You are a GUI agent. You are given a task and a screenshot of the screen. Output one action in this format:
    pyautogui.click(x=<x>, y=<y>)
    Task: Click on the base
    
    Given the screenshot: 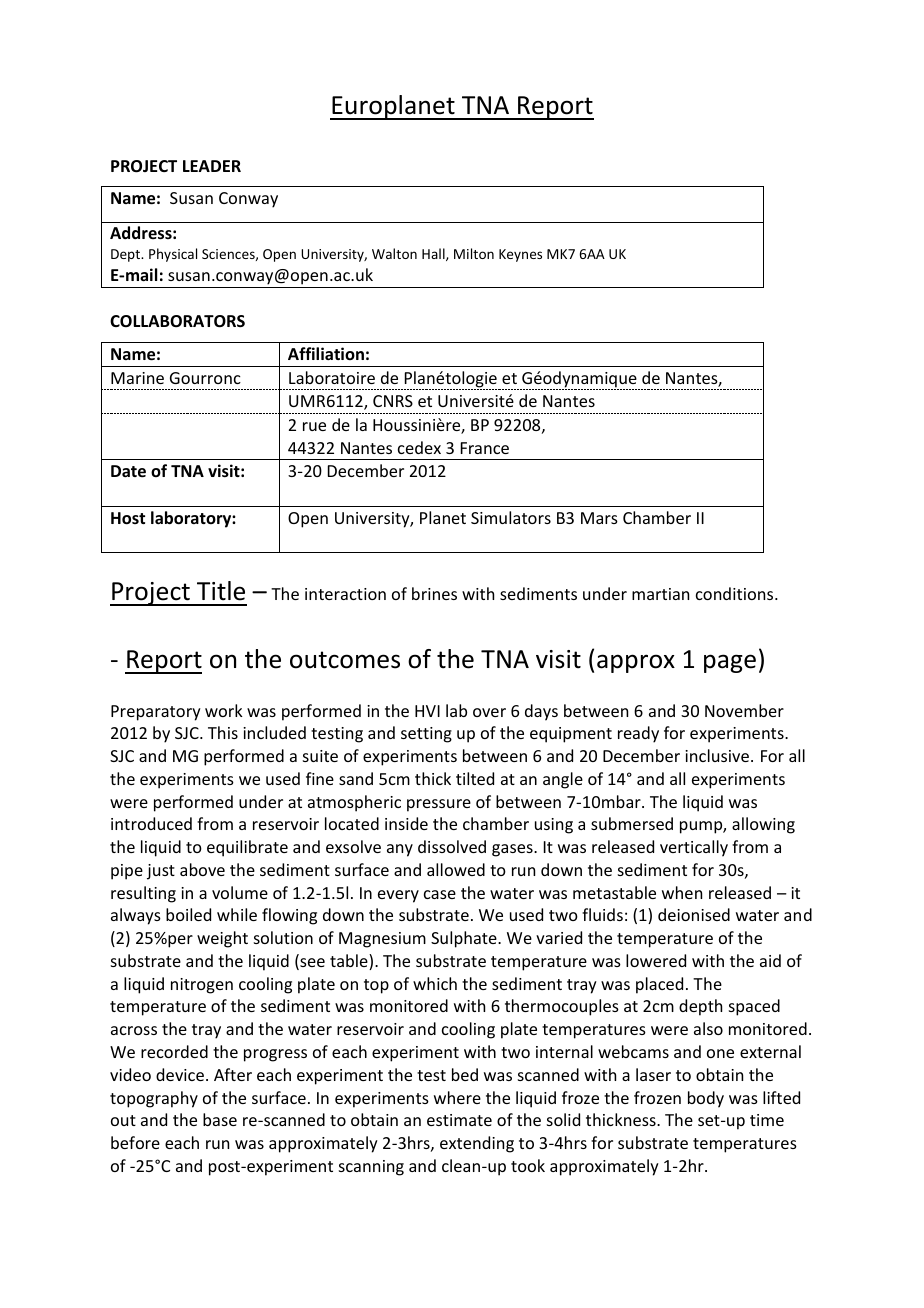 What is the action you would take?
    pyautogui.click(x=220, y=1119)
